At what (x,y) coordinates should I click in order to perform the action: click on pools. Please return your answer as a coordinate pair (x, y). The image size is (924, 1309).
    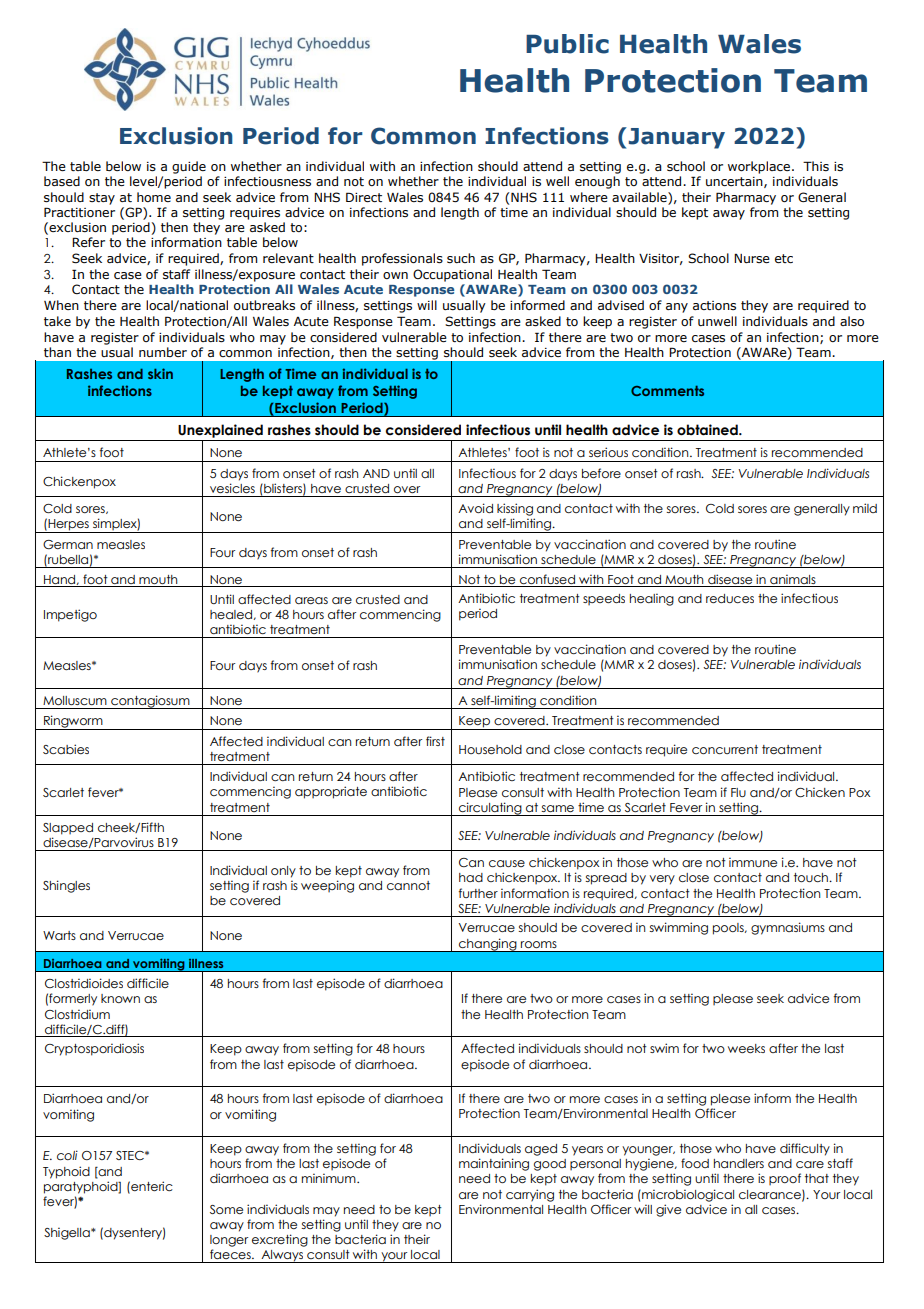
    Looking at the image, I should click on (729, 929).
